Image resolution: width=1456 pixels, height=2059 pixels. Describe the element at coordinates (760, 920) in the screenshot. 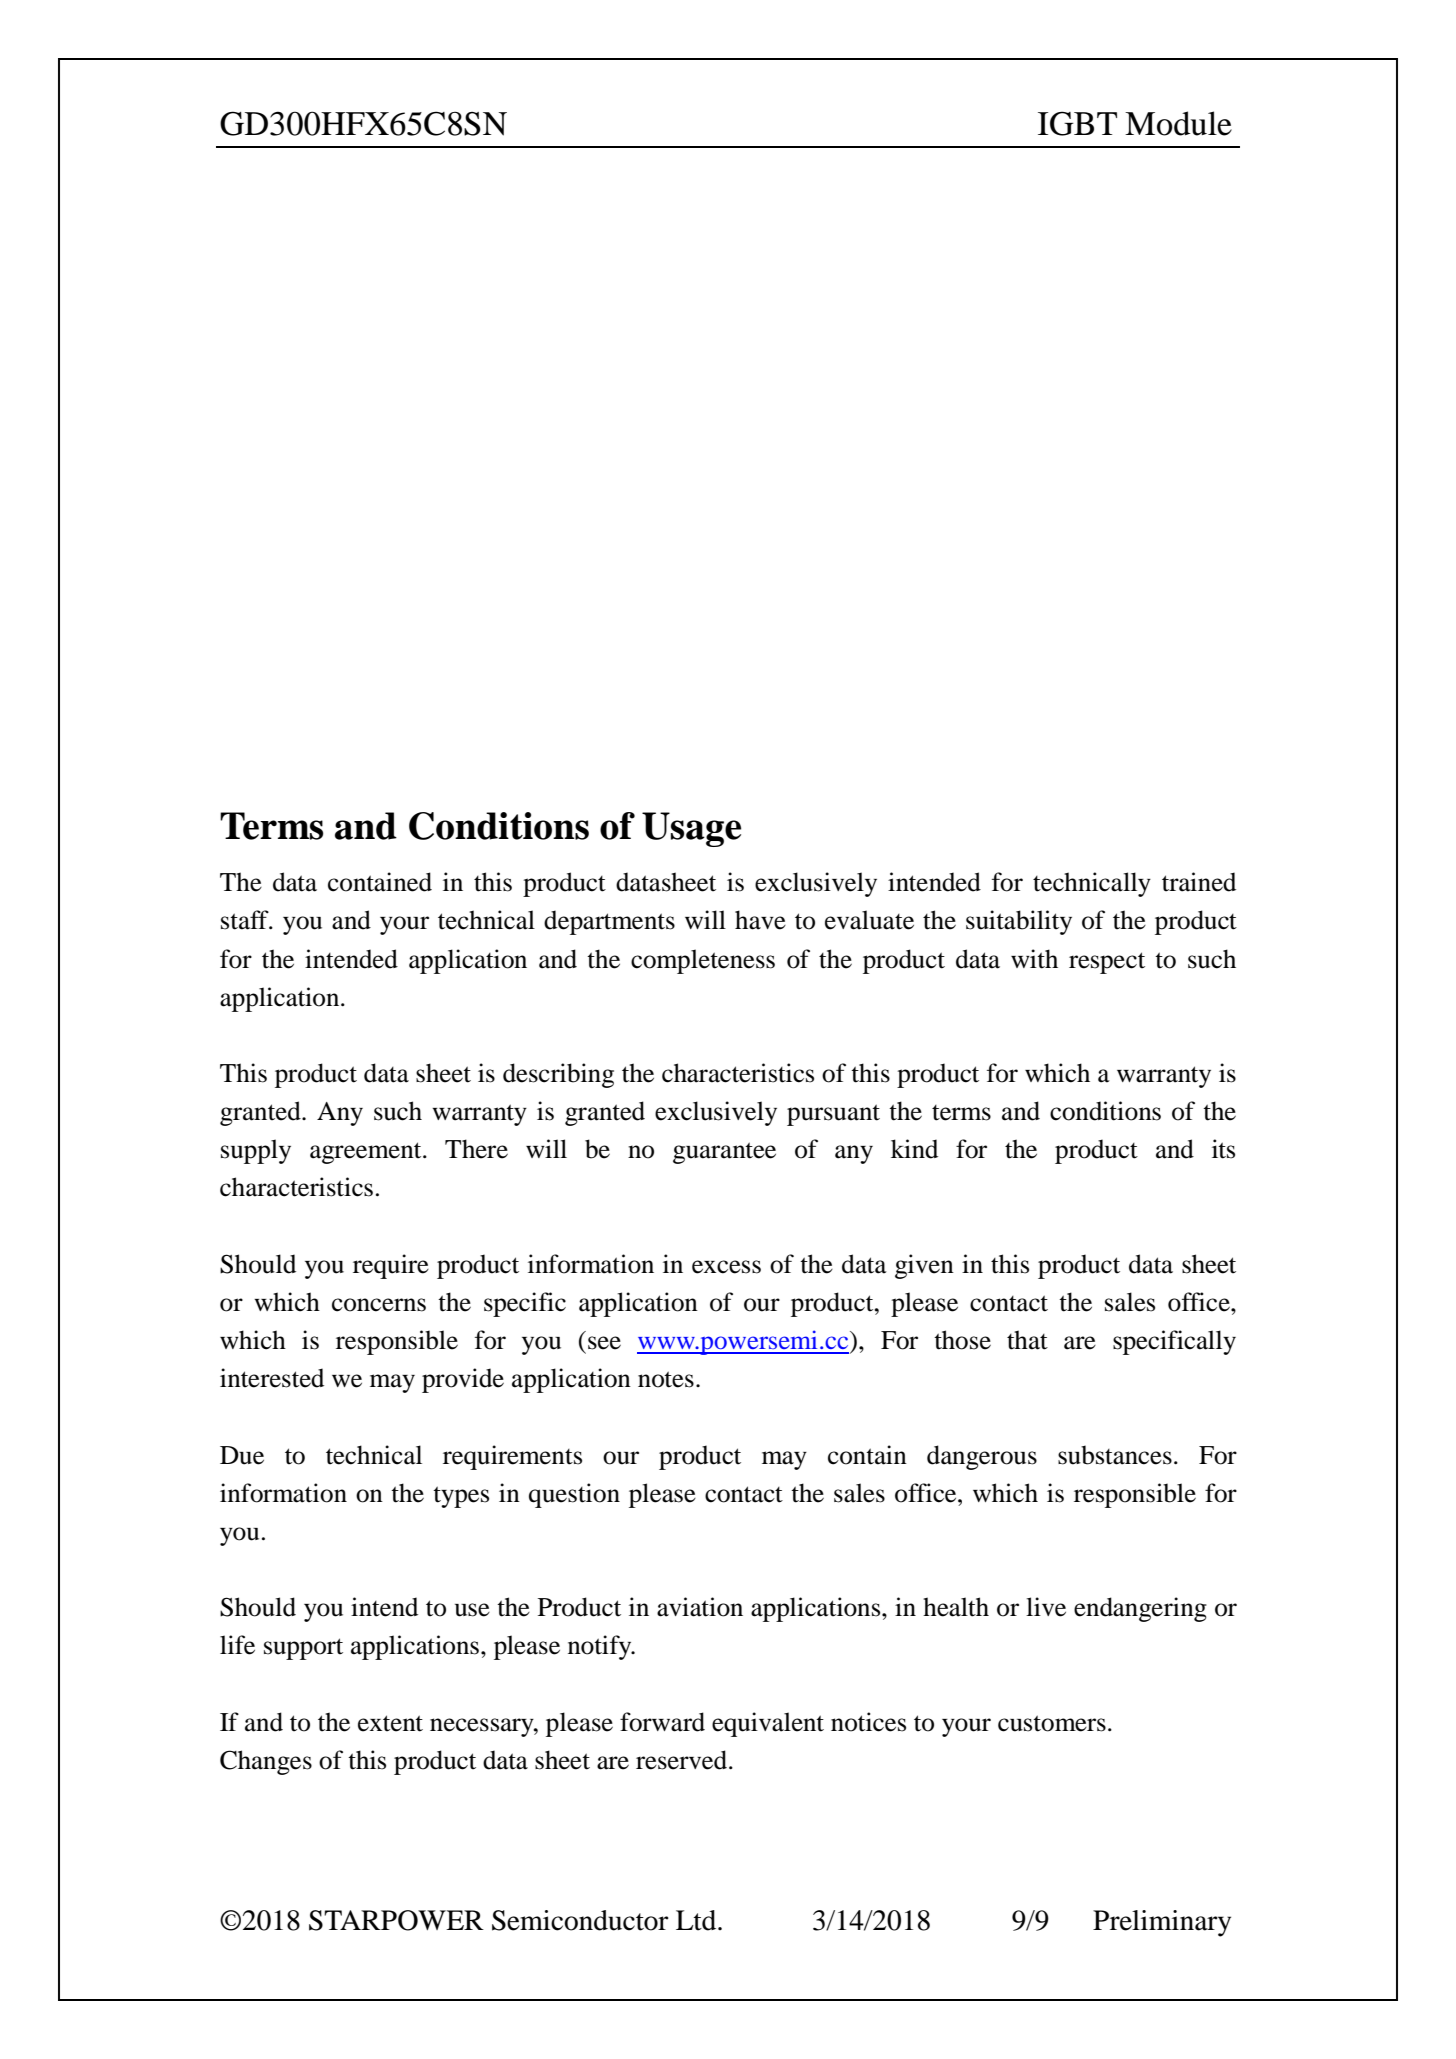

I see `have` at that location.
